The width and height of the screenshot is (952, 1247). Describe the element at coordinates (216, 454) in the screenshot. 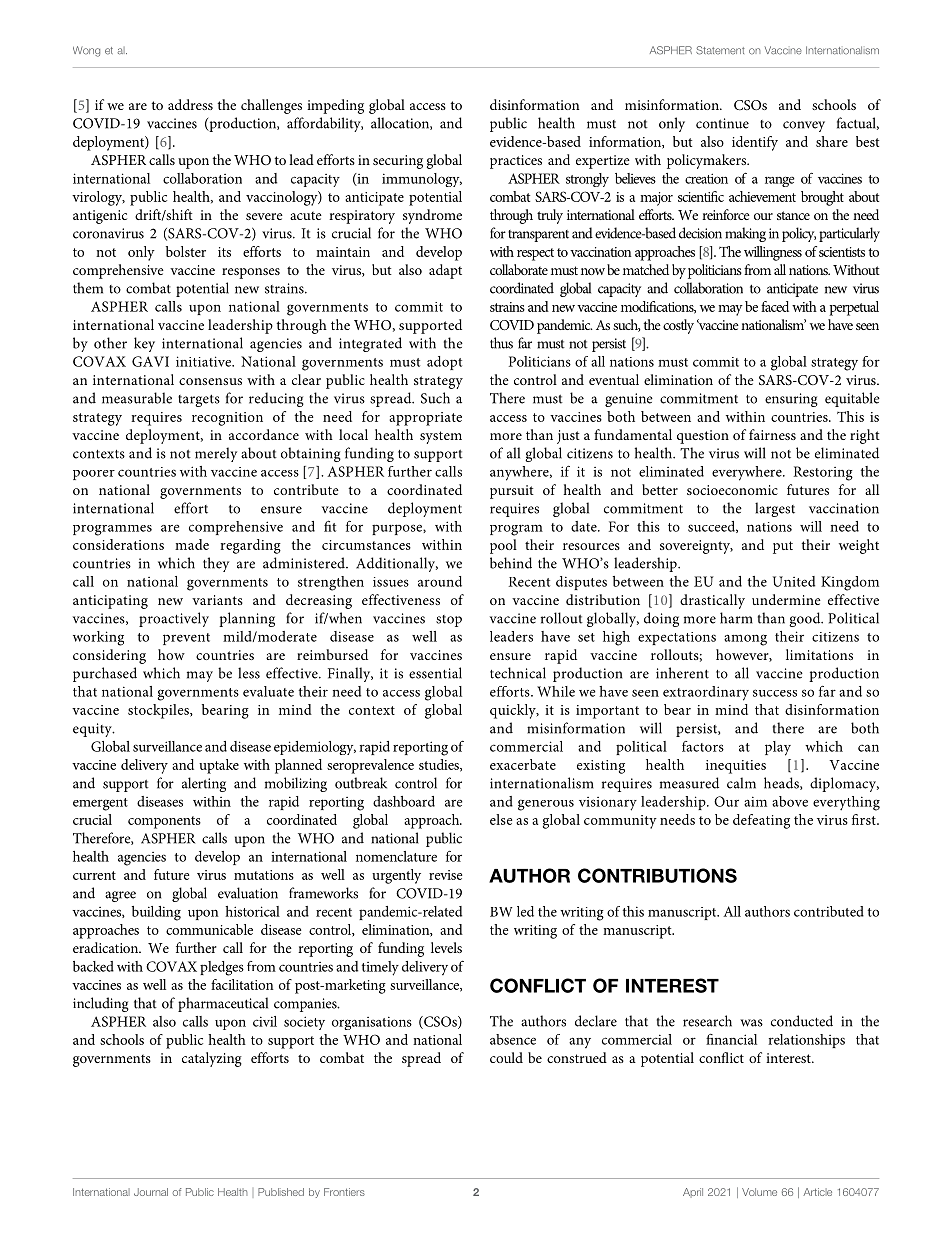

I see `merely` at that location.
